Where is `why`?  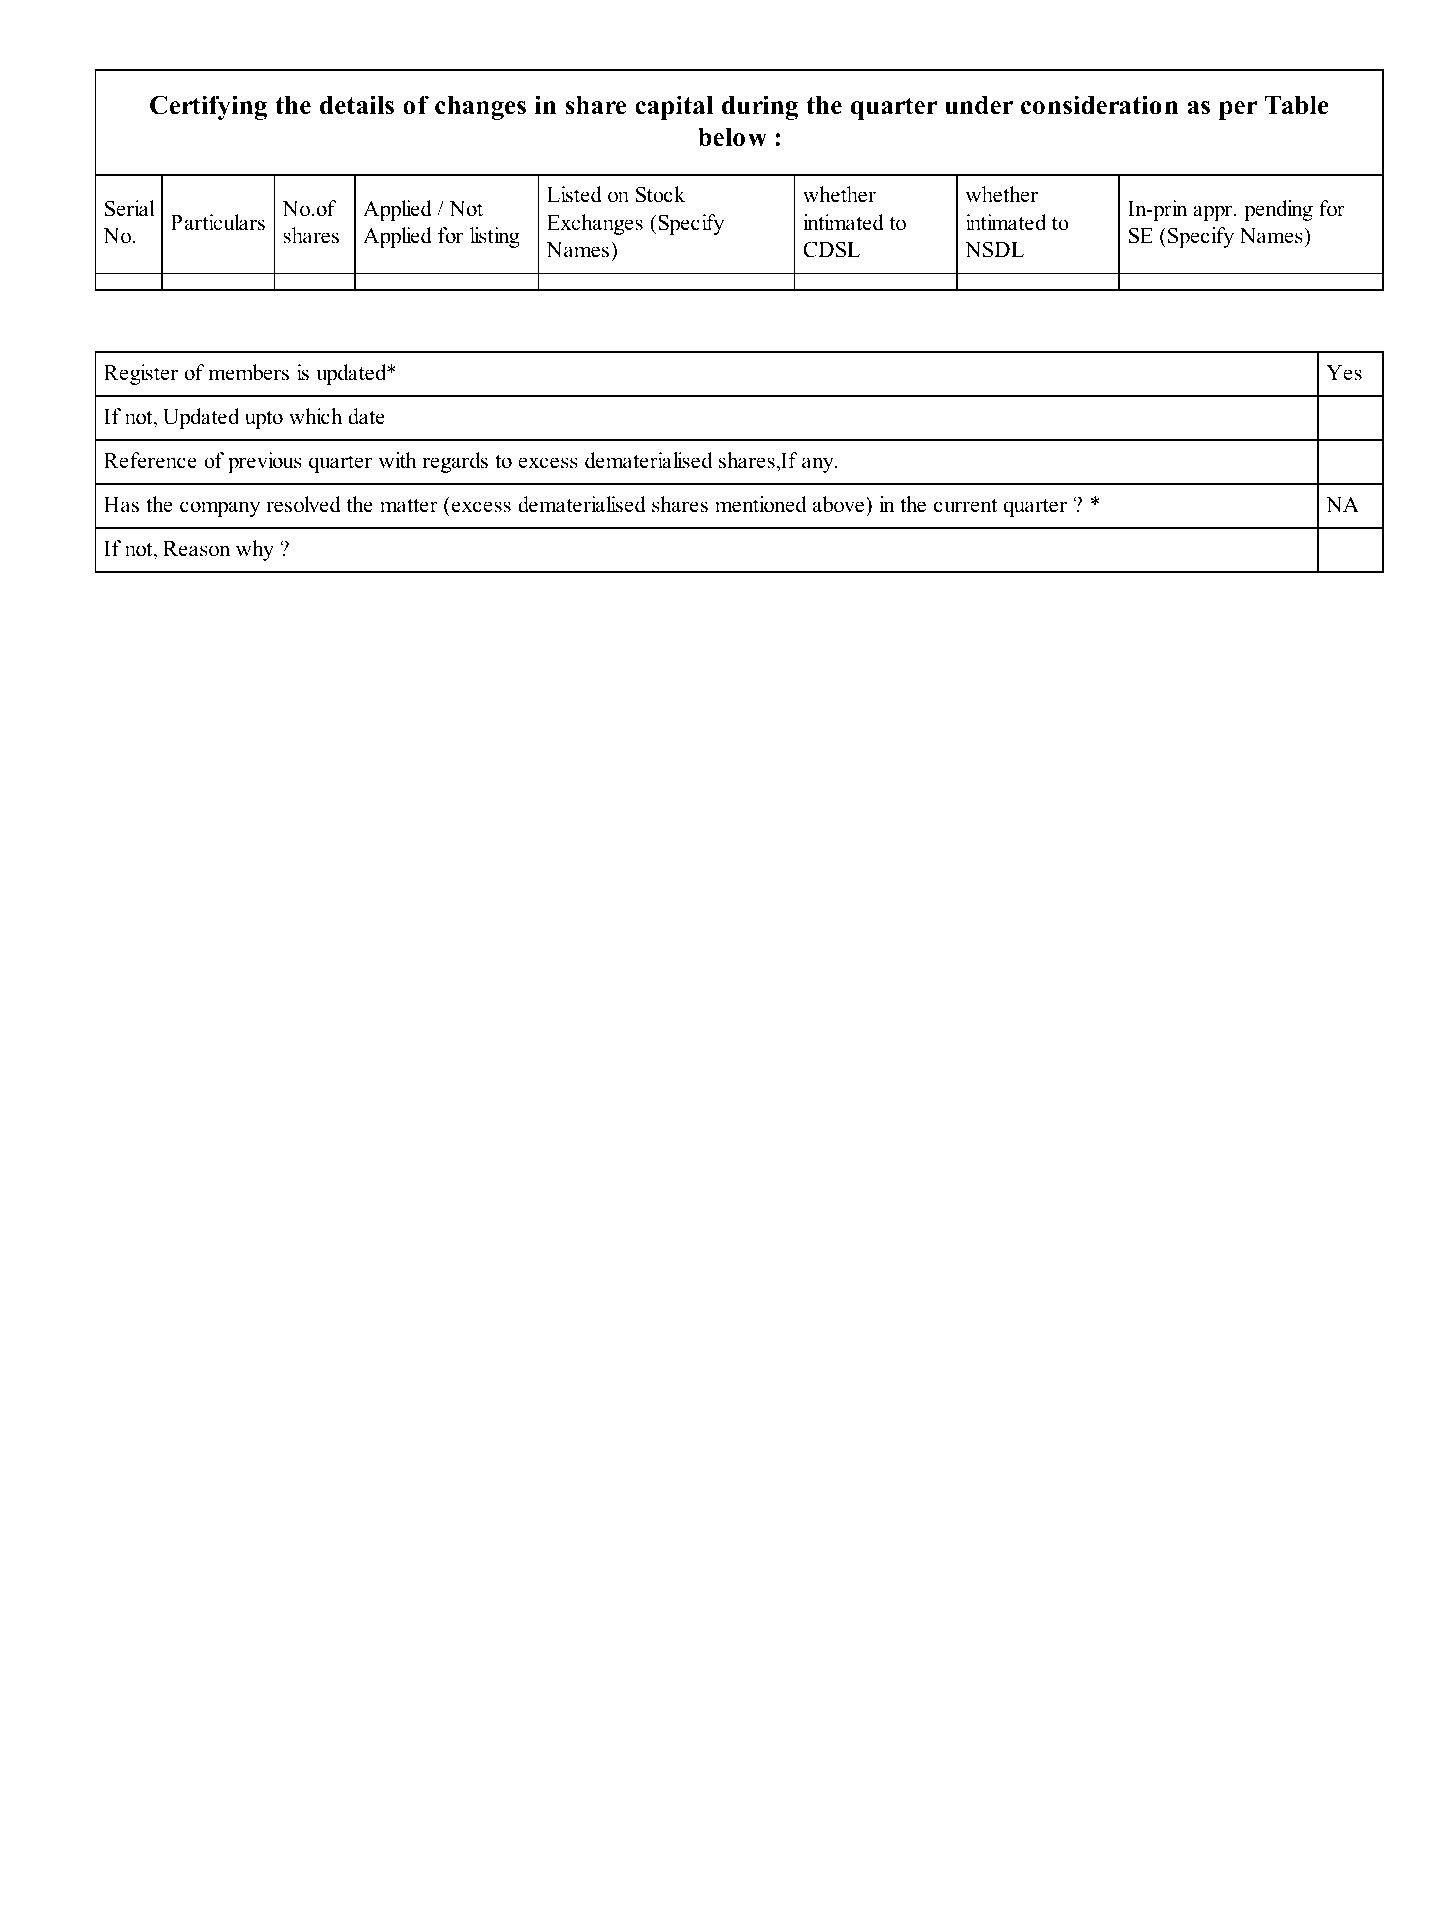
why is located at coordinates (255, 550).
